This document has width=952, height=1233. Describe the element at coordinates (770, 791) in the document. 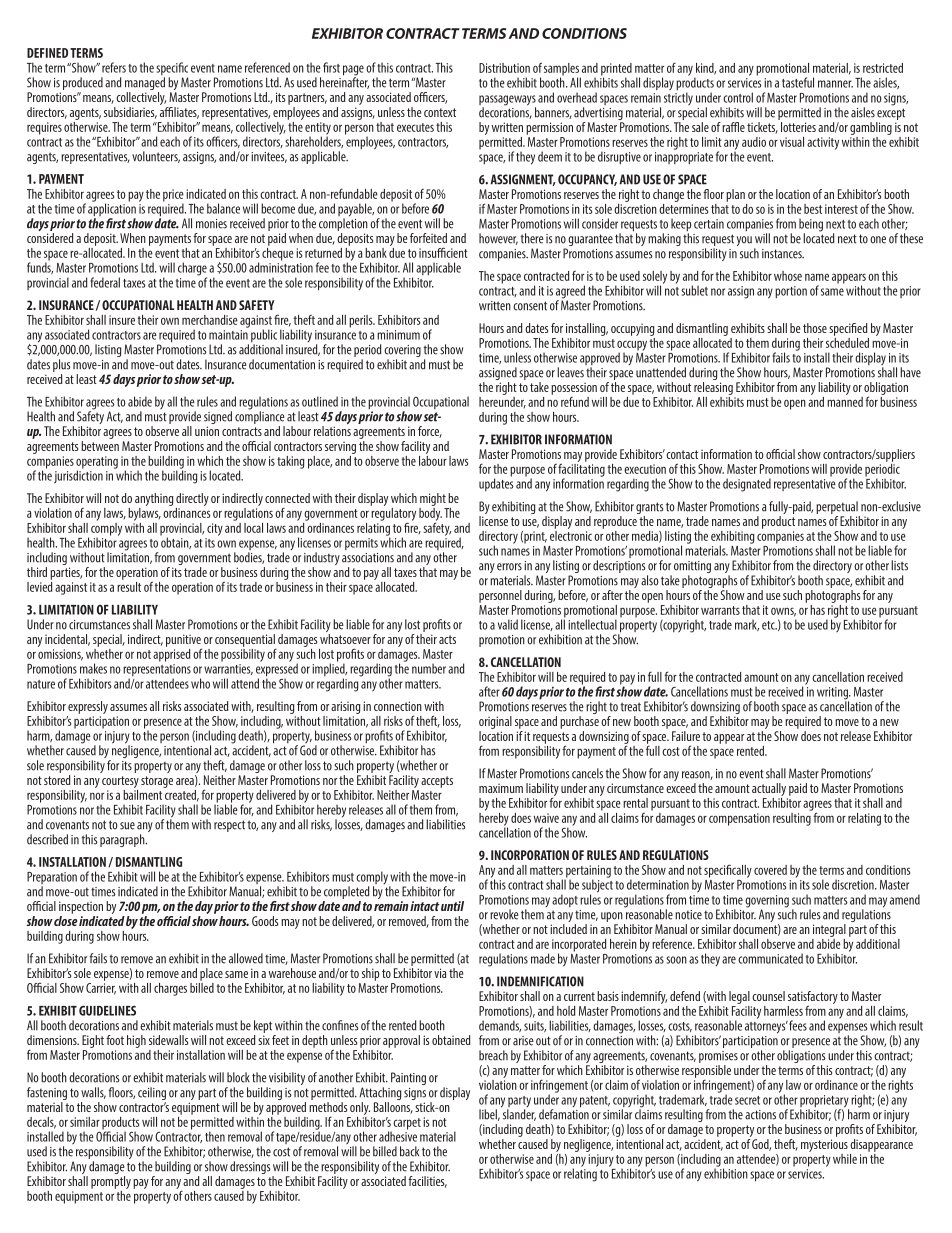

I see `actually` at that location.
